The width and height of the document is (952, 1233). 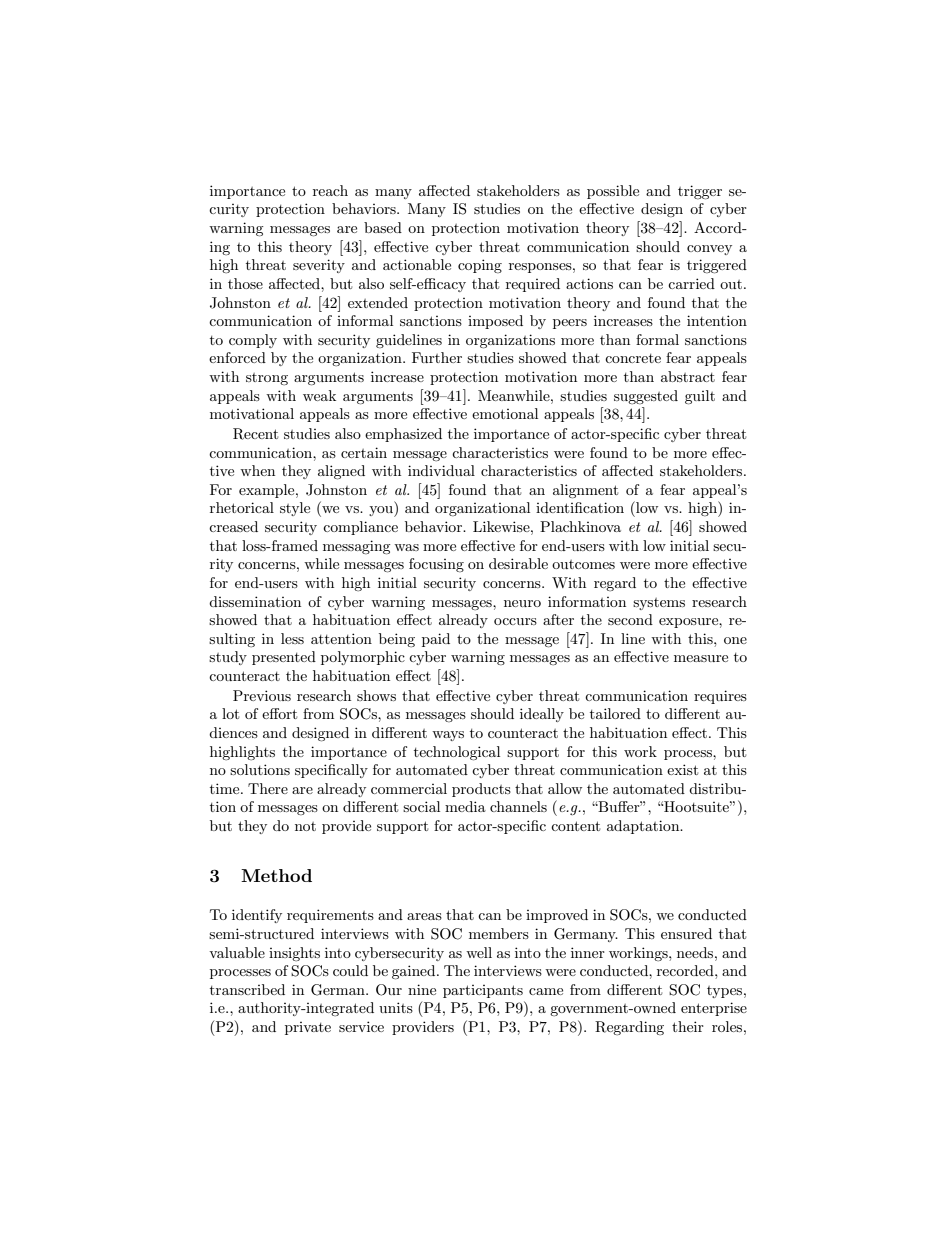 What do you see at coordinates (330, 190) in the document?
I see `reach` at bounding box center [330, 190].
